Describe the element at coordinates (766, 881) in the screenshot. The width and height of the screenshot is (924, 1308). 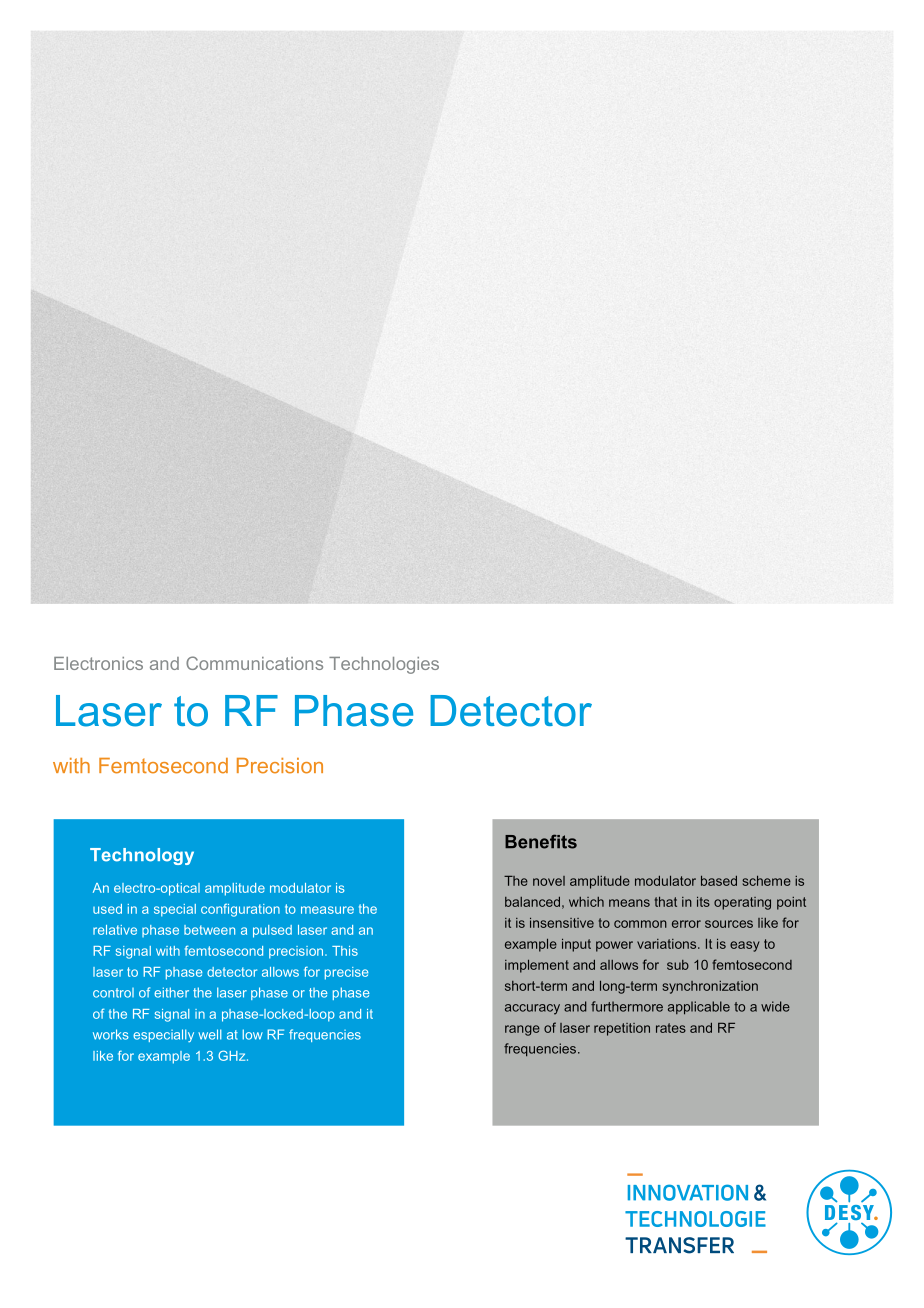
I see `scheme` at that location.
